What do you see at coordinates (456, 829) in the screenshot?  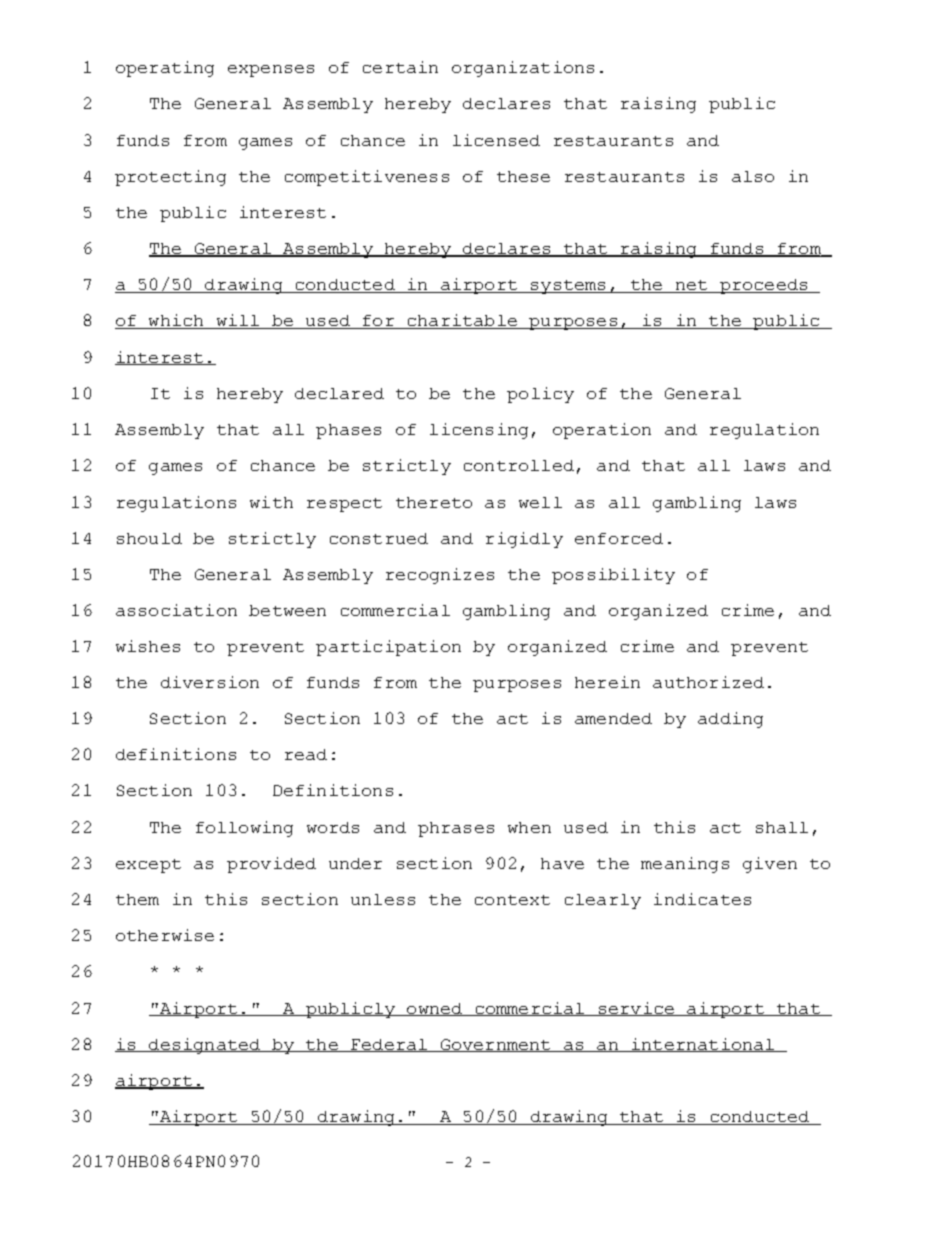 I see `phrases` at bounding box center [456, 829].
